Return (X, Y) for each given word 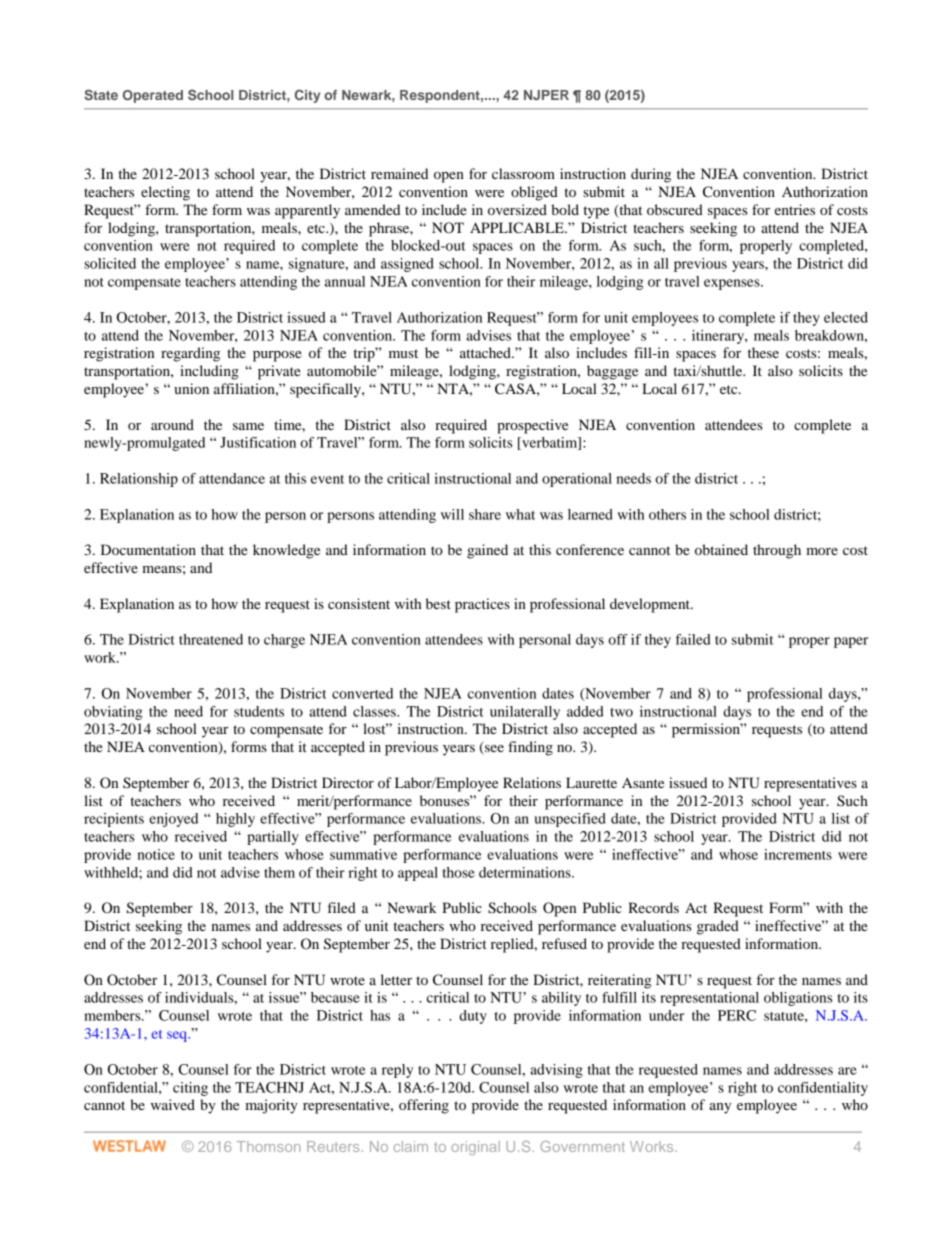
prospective (532, 426)
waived (173, 1104)
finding (530, 748)
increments (798, 854)
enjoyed (173, 820)
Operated (153, 96)
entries (795, 209)
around (172, 424)
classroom (523, 173)
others (667, 514)
